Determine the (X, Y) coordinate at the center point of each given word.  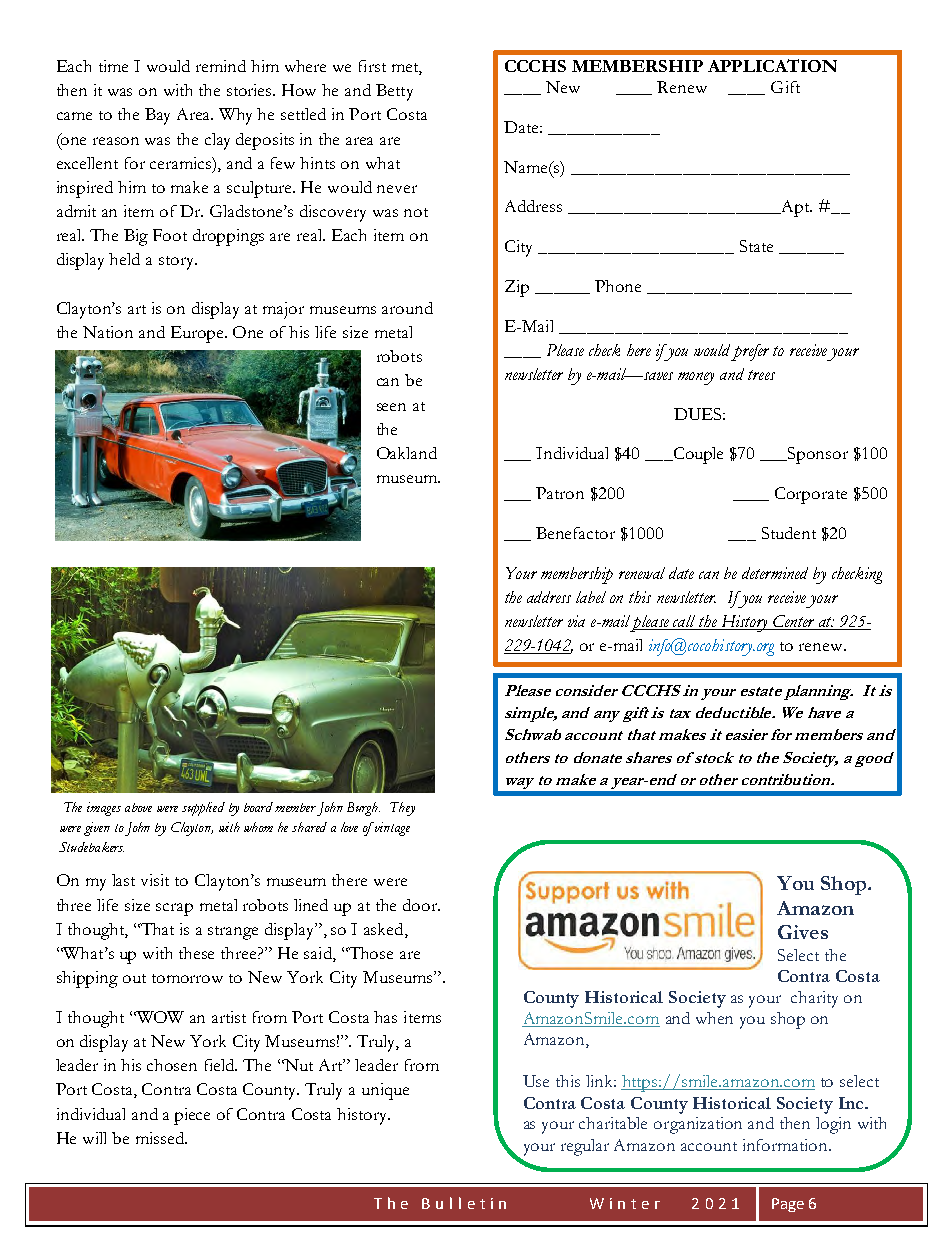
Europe (199, 334)
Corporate (811, 495)
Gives (803, 932)
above (138, 807)
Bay (157, 116)
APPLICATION (772, 65)
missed (161, 1138)
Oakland (407, 453)
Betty (394, 92)
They (402, 809)
